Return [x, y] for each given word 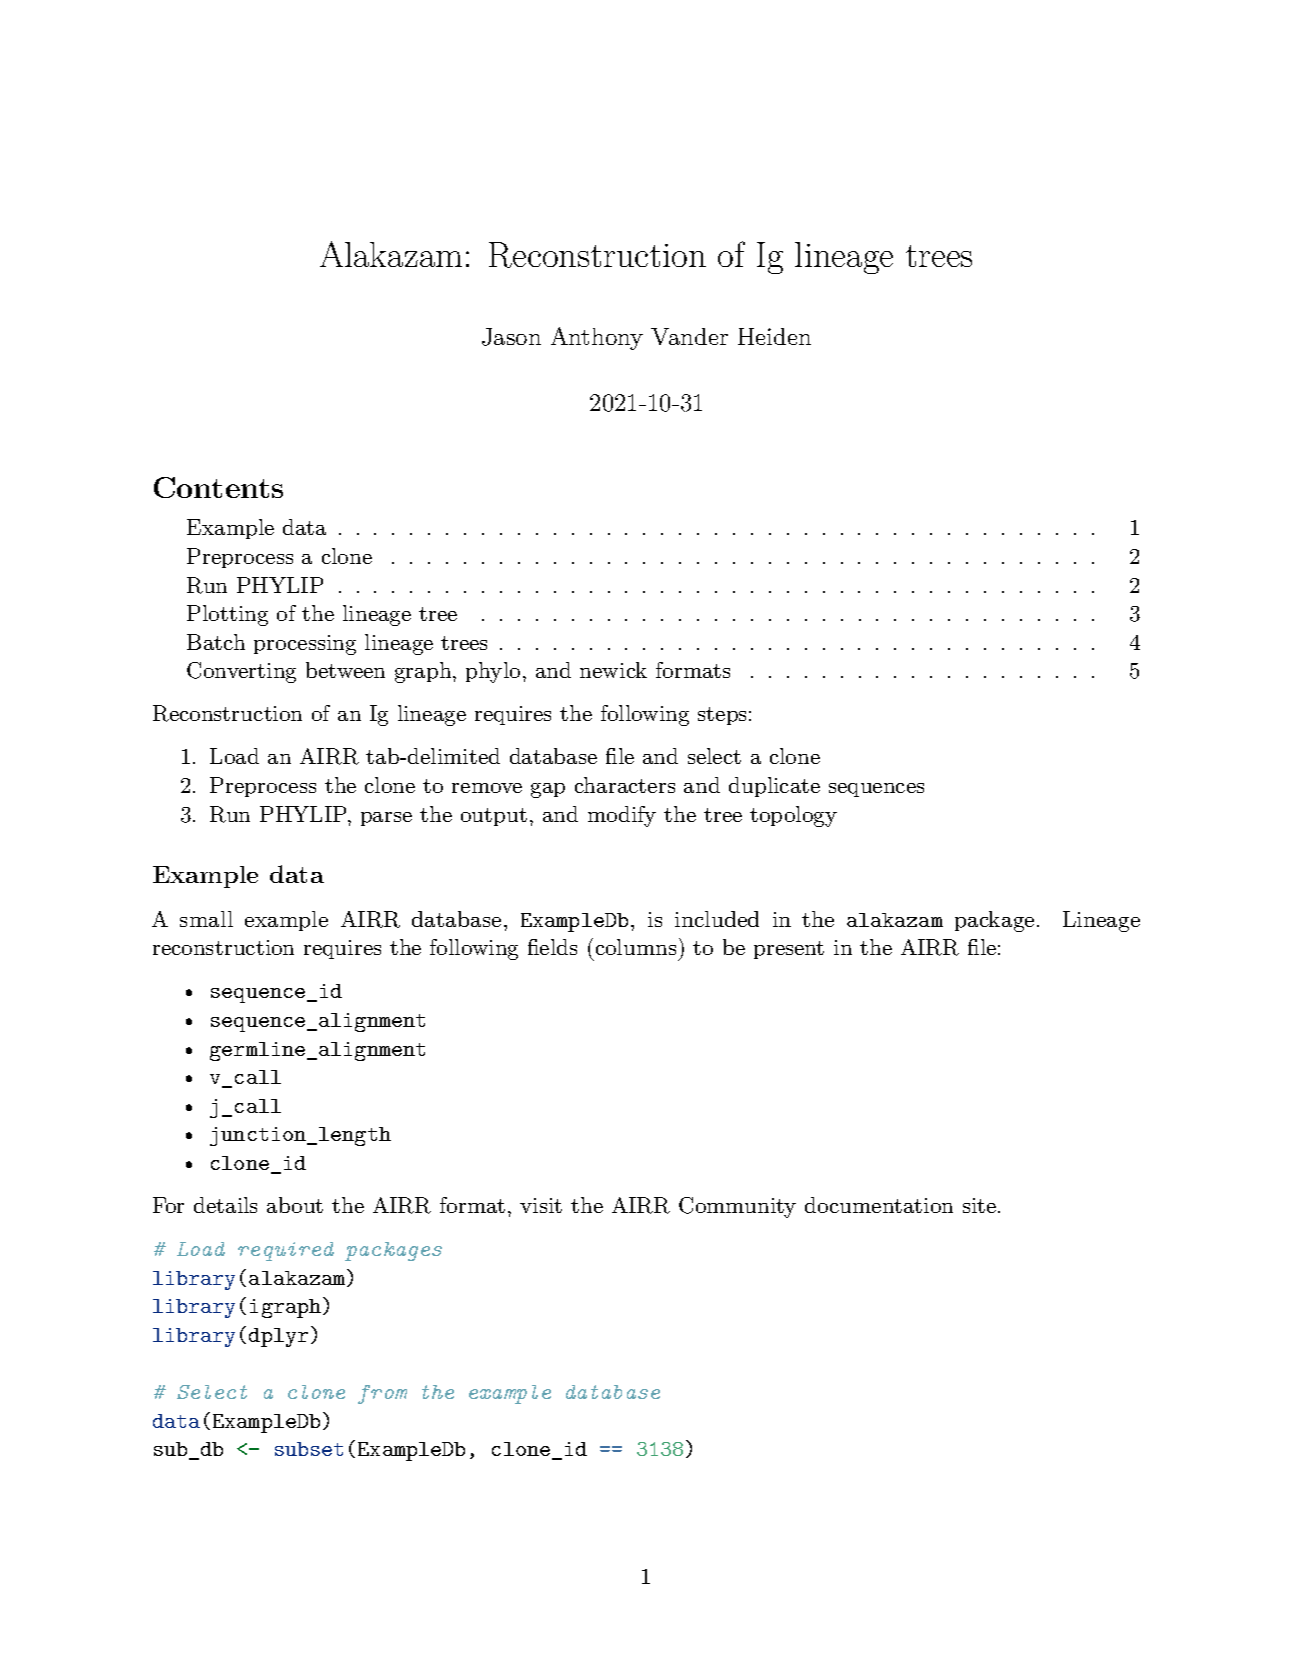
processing [305, 645]
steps [722, 716]
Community [737, 1207]
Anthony [597, 338]
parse [386, 819]
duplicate [774, 787]
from [382, 1394]
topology [793, 816]
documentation [879, 1205]
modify [622, 816]
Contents [218, 487]
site [979, 1205]
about [295, 1205]
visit [541, 1205]
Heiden [774, 336]
